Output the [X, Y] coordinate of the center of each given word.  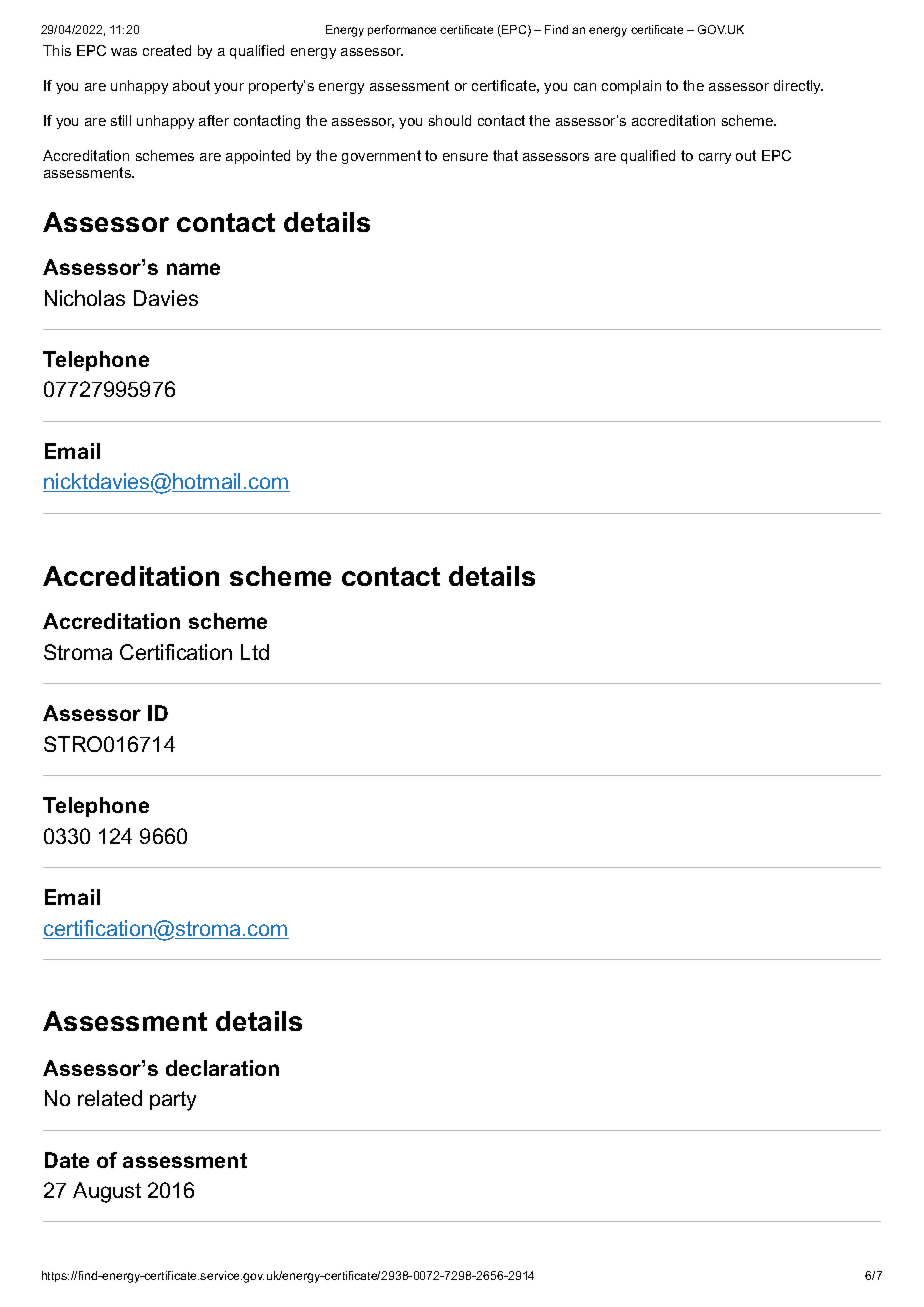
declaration [222, 1068]
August [107, 1192]
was [124, 52]
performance [402, 30]
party [173, 1101]
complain [631, 87]
